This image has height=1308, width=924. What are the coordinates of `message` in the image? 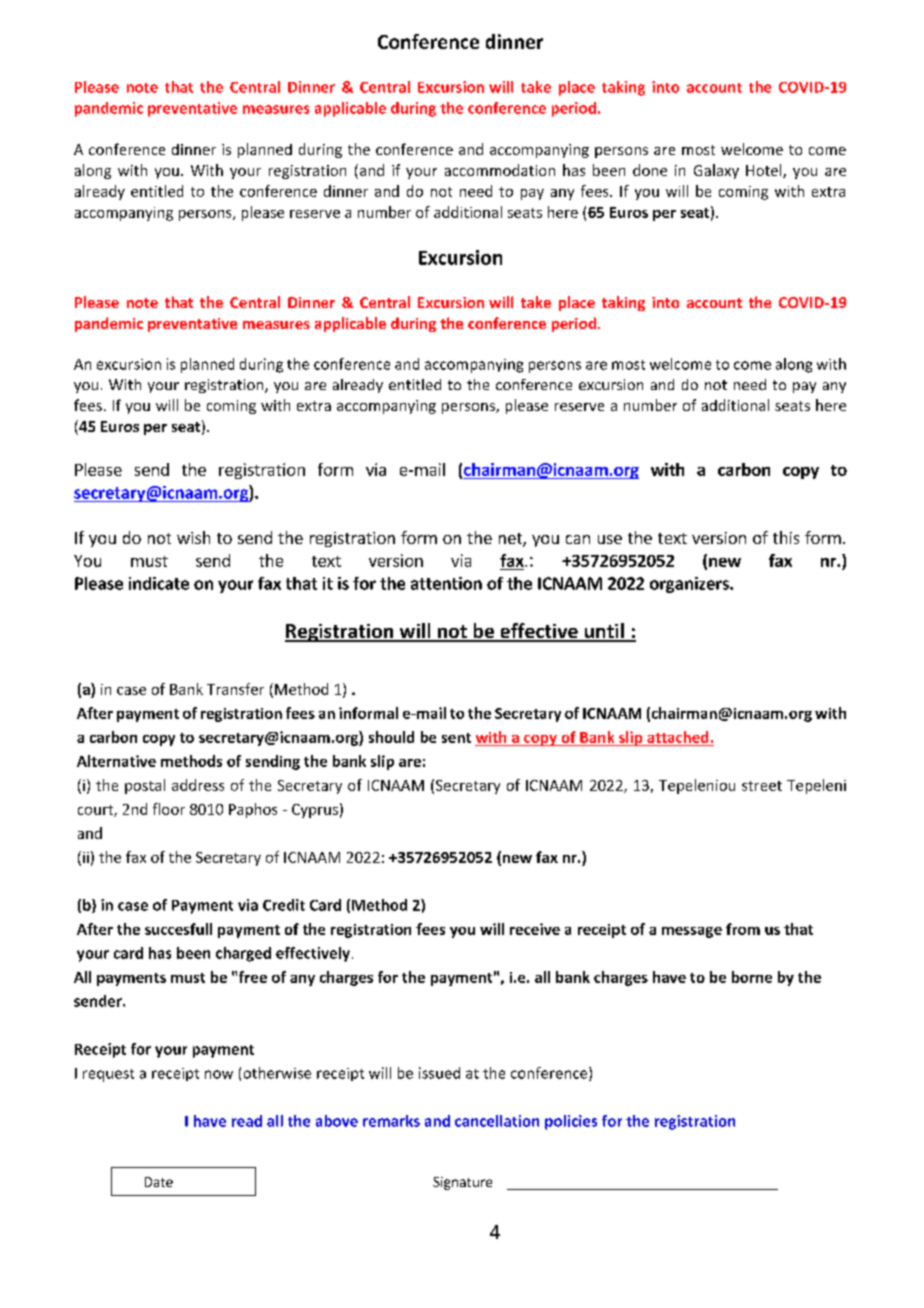 It's located at (692, 932).
